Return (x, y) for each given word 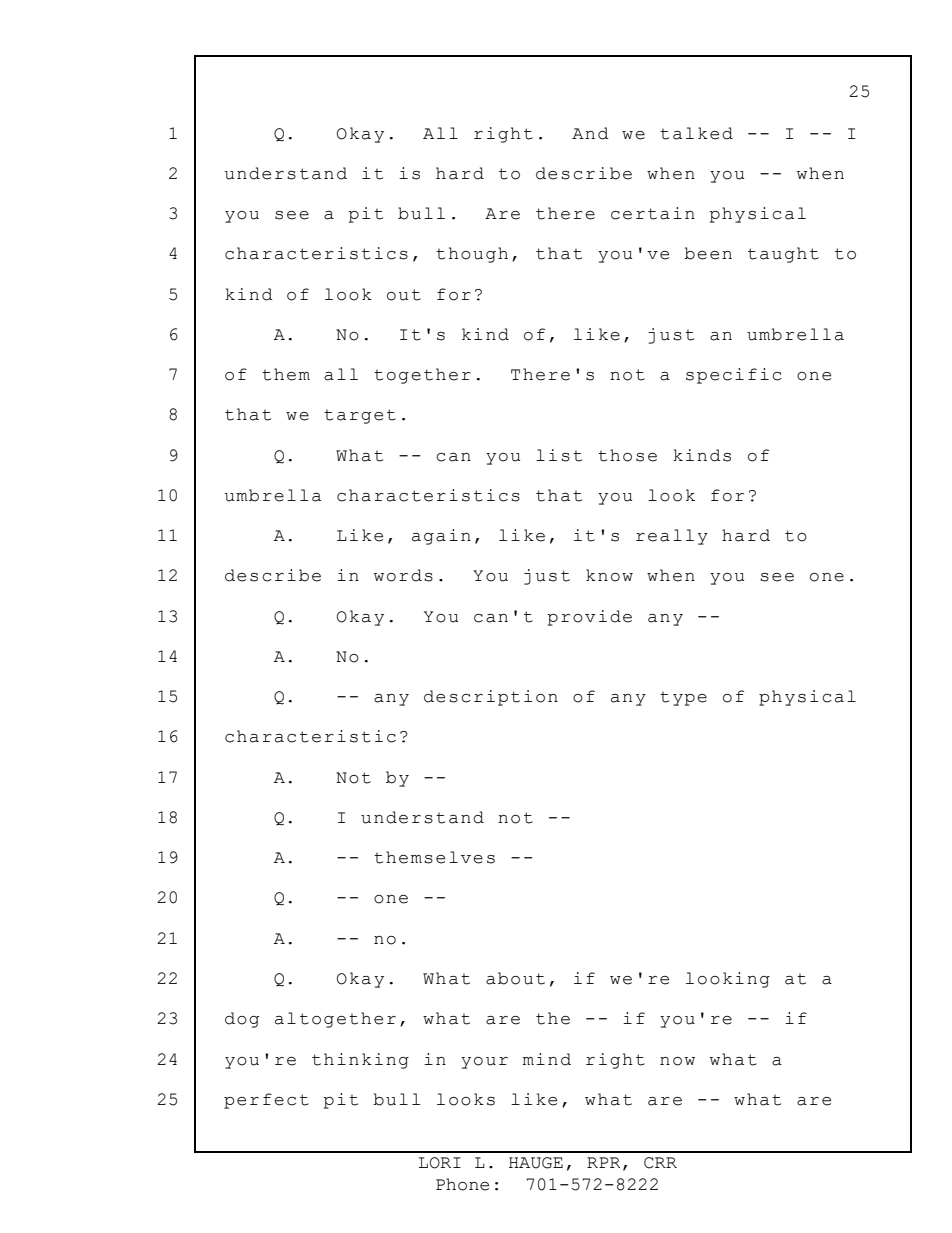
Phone (462, 1184)
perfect (266, 1101)
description (491, 698)
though (472, 255)
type (683, 699)
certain (653, 213)
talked (696, 133)
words (403, 575)
